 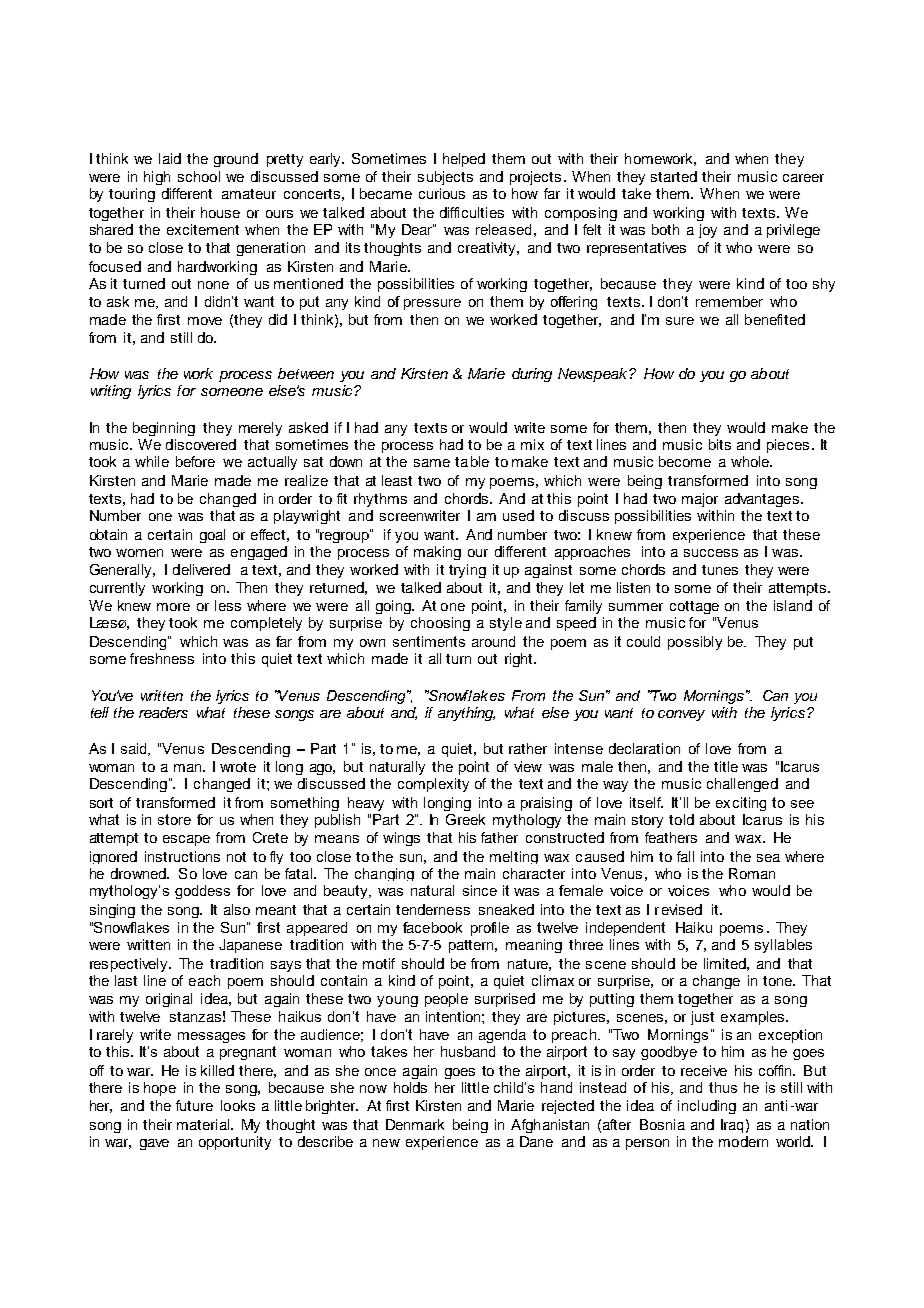 I want to click on school, so click(x=199, y=176).
